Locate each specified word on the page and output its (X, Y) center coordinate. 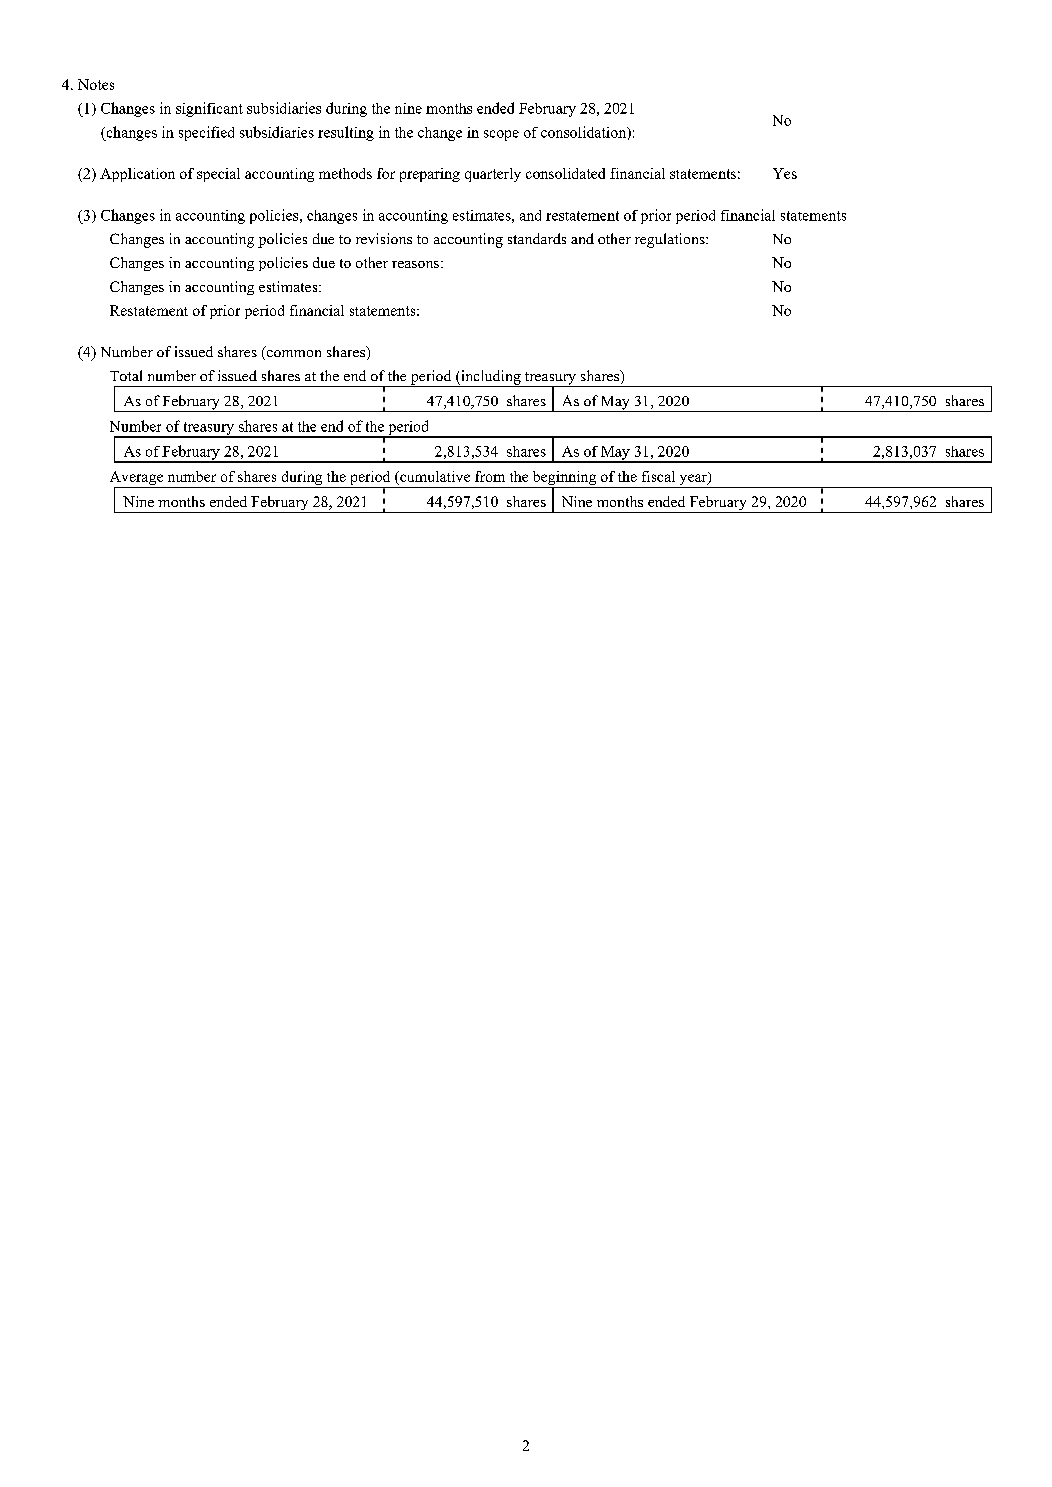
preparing (430, 175)
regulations (671, 240)
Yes (785, 173)
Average (137, 479)
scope (501, 135)
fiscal (658, 476)
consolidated (565, 173)
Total (126, 375)
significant (209, 109)
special (218, 175)
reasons (415, 264)
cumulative (434, 476)
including (491, 378)
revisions (384, 238)
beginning (564, 479)
